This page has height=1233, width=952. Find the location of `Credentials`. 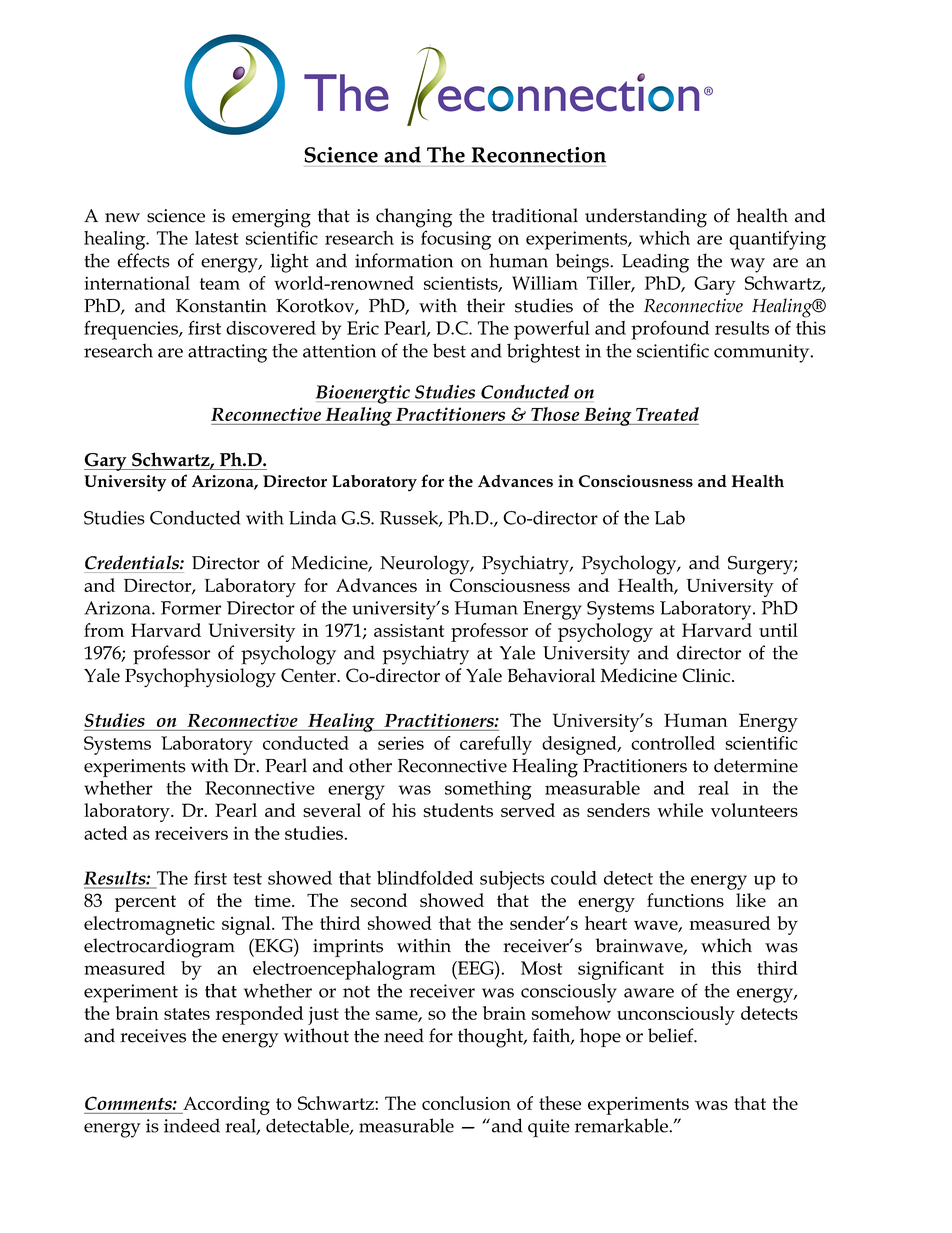

Credentials is located at coordinates (133, 562).
